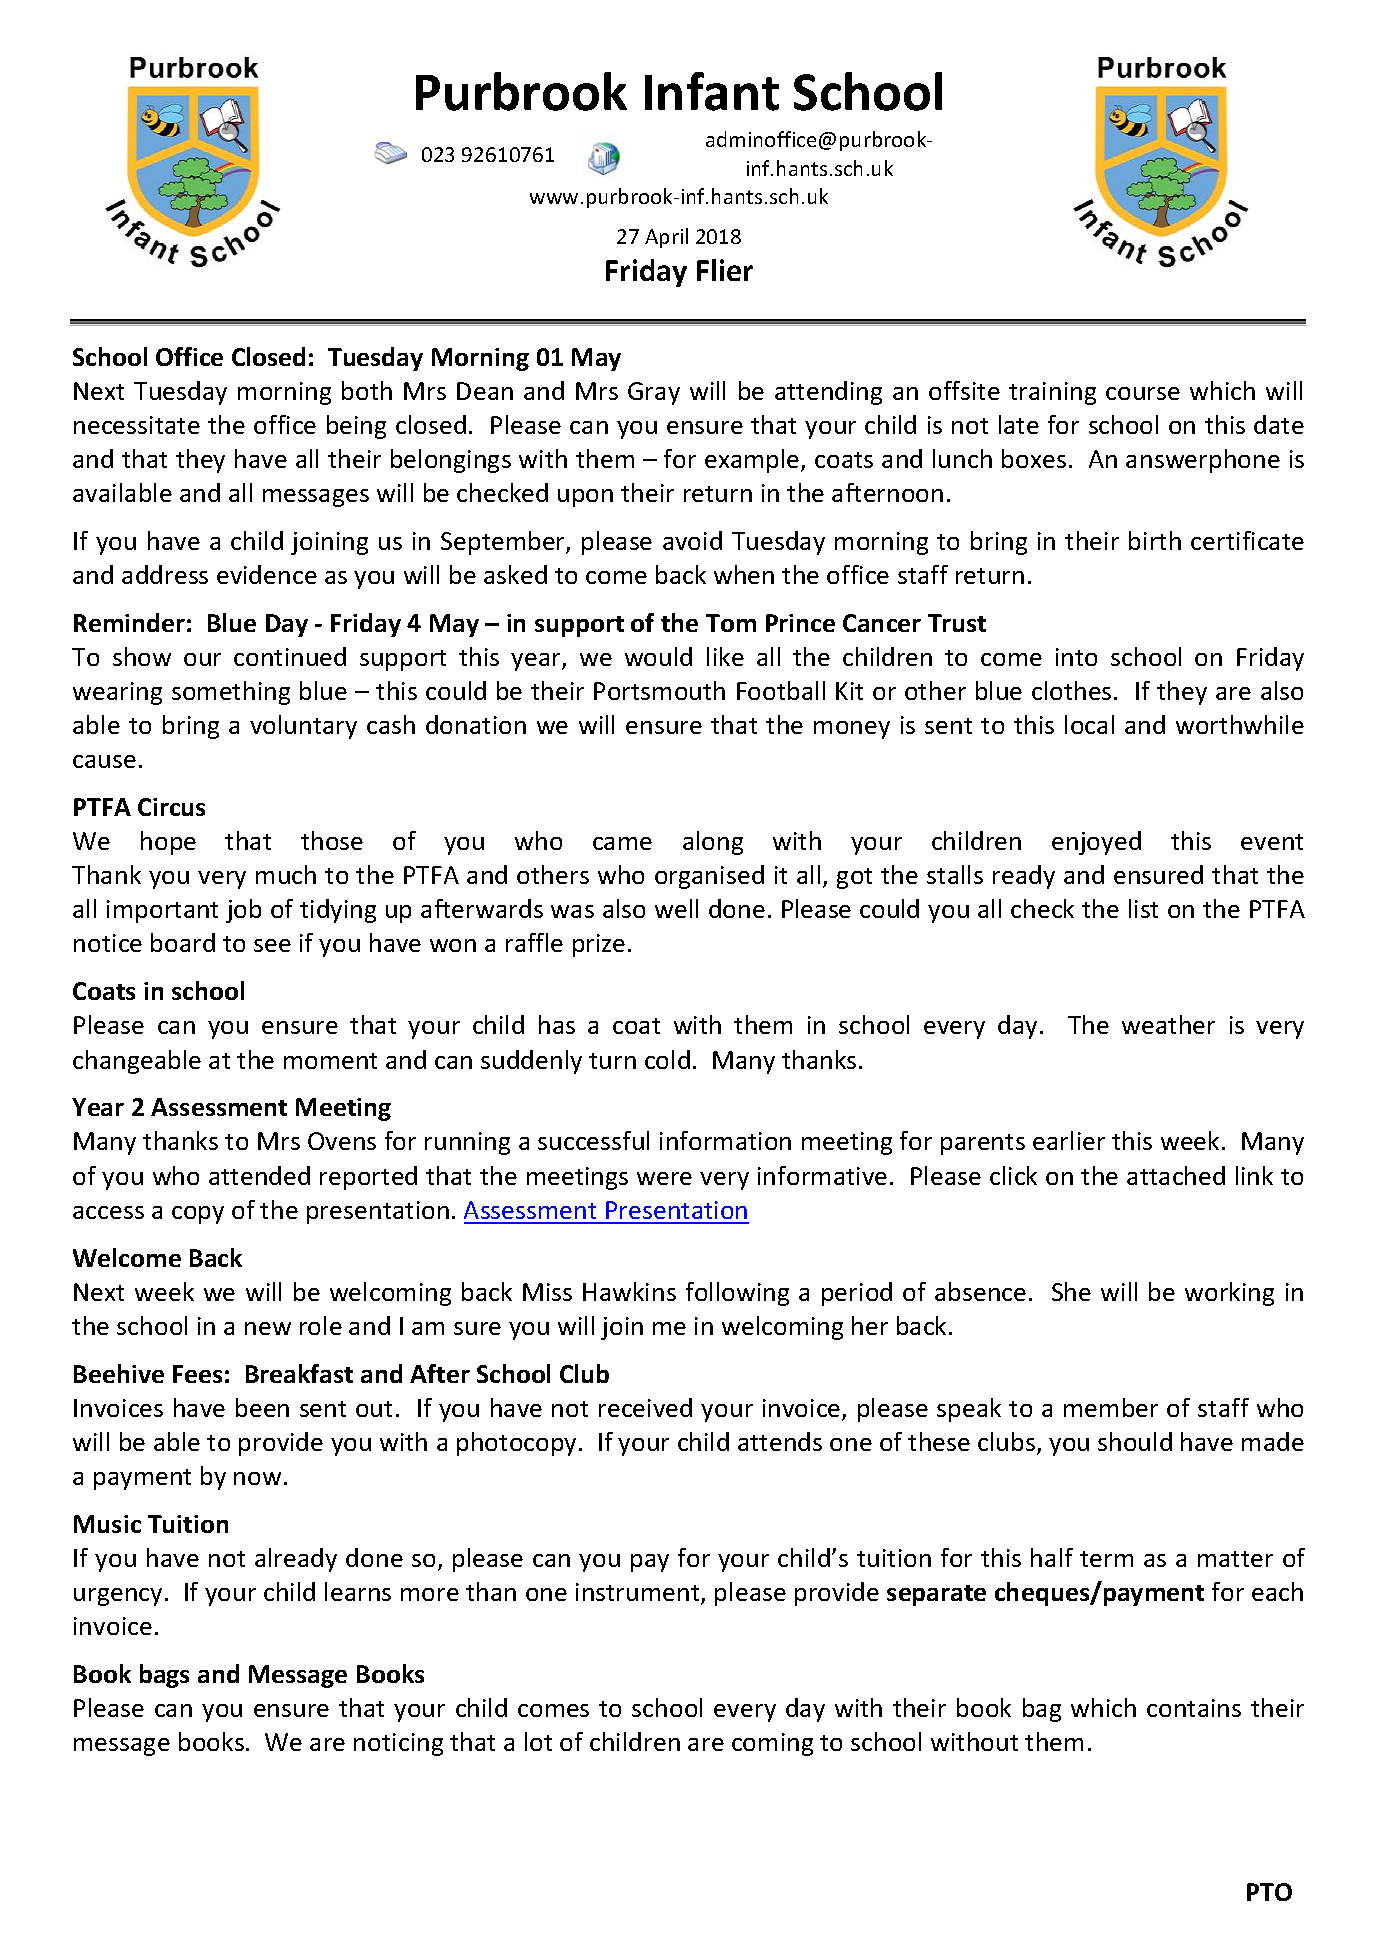 The image size is (1384, 1957). What do you see at coordinates (1071, 1291) in the screenshot?
I see `She` at bounding box center [1071, 1291].
